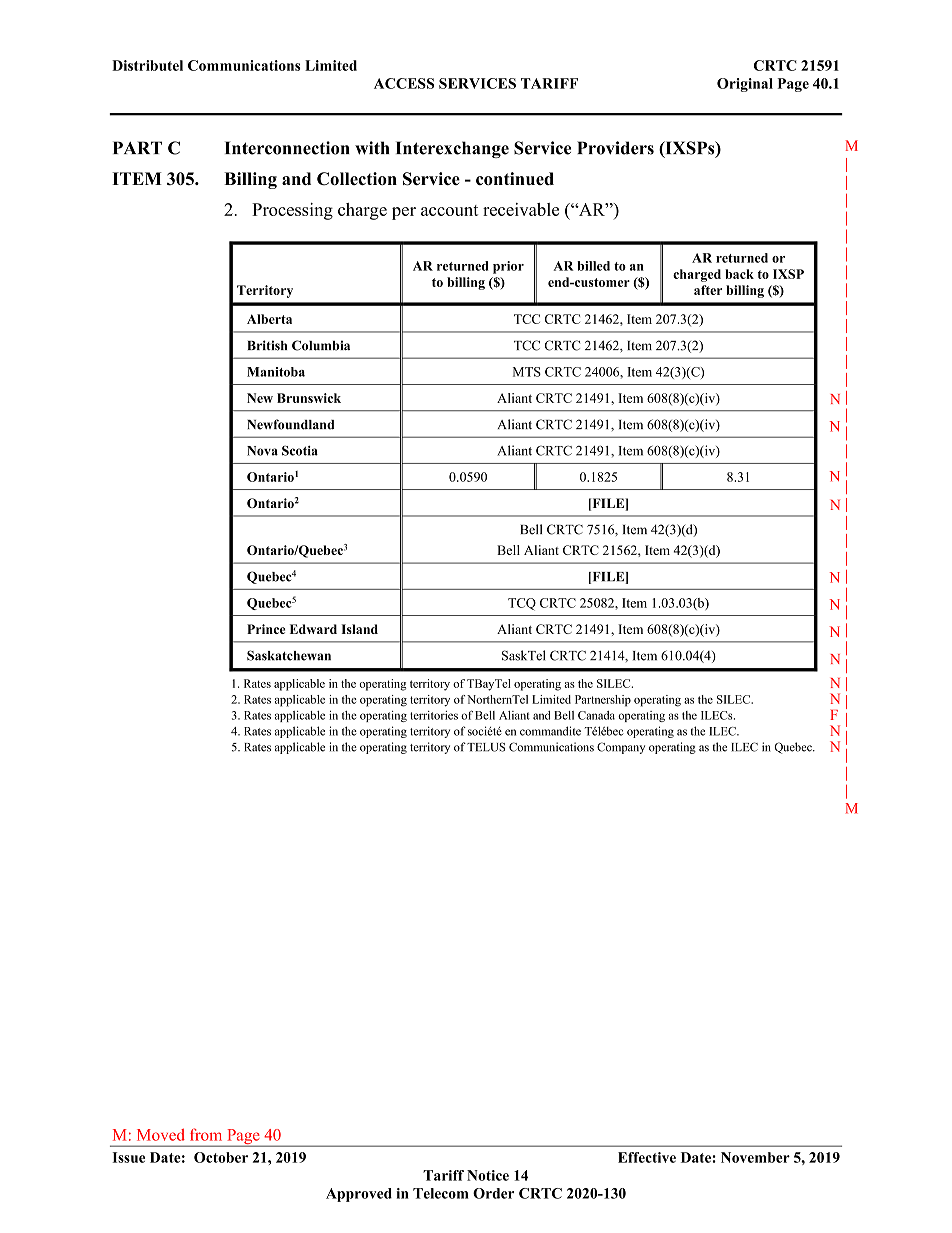 Image resolution: width=952 pixels, height=1233 pixels. I want to click on Telecom, so click(441, 1193).
